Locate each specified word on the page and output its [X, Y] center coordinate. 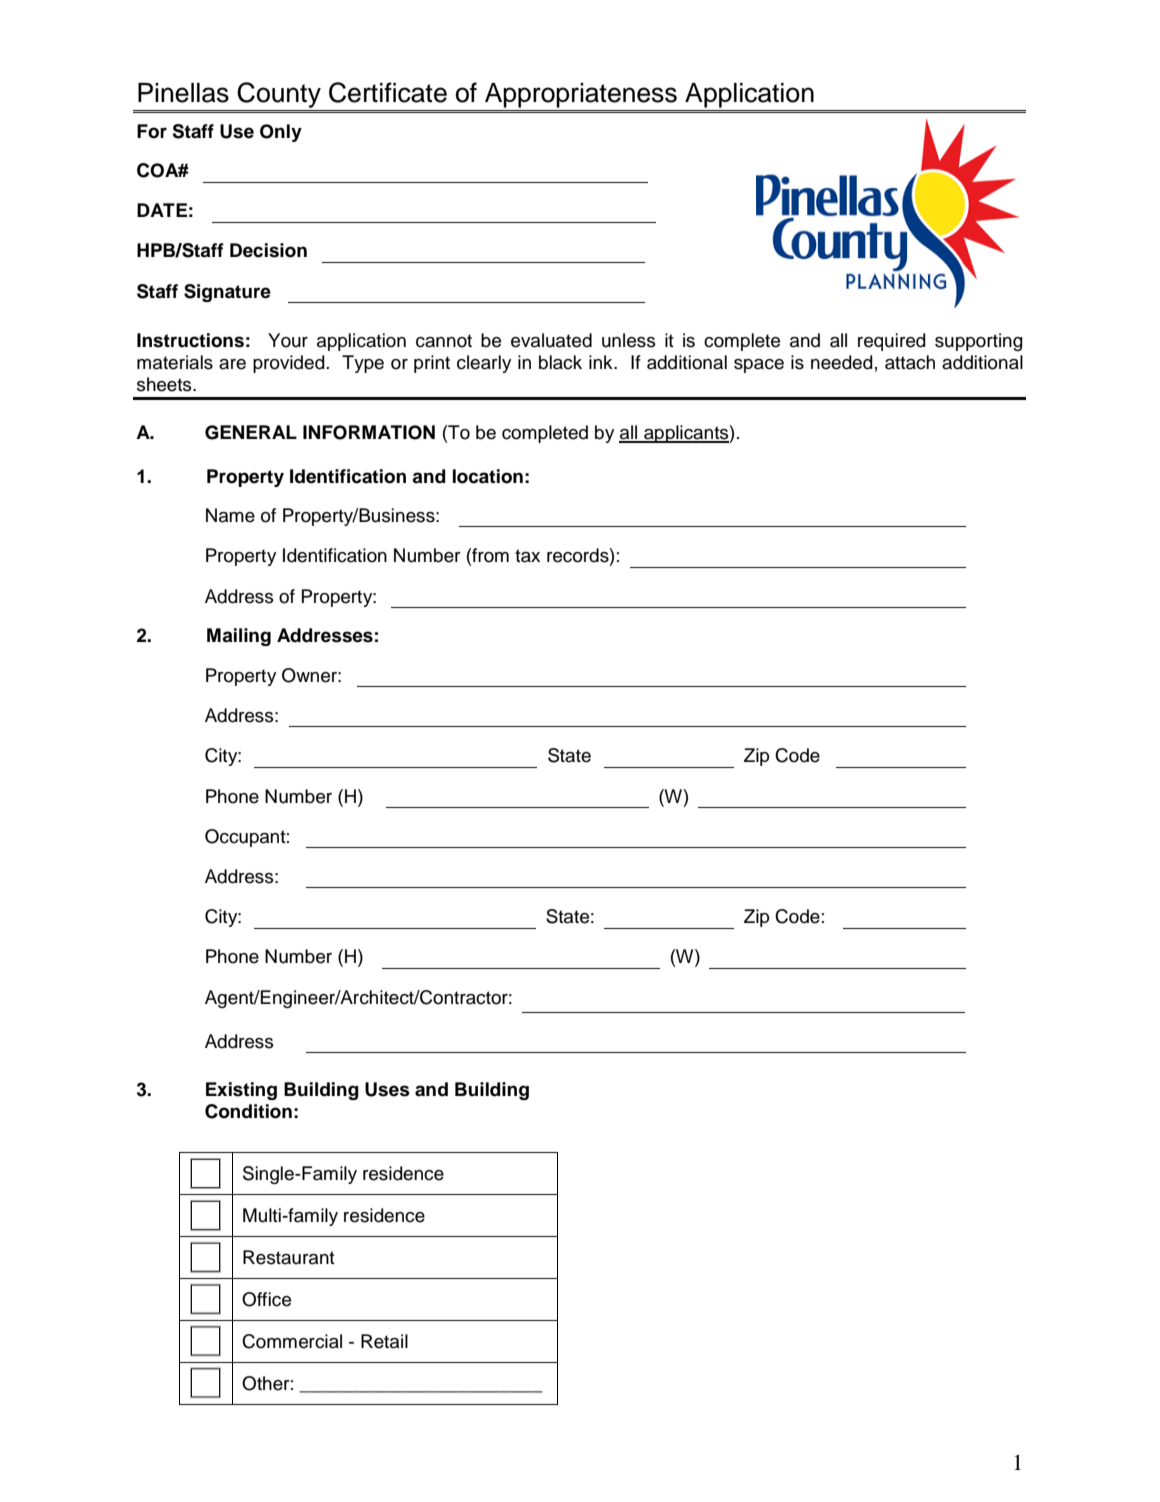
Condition [248, 1111]
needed [842, 362]
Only [281, 133]
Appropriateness [581, 95]
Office [266, 1299]
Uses [387, 1089]
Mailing [239, 637]
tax [527, 556]
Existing [241, 1091]
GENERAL [251, 432]
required [892, 342]
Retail [384, 1341]
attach [910, 362]
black [560, 362]
